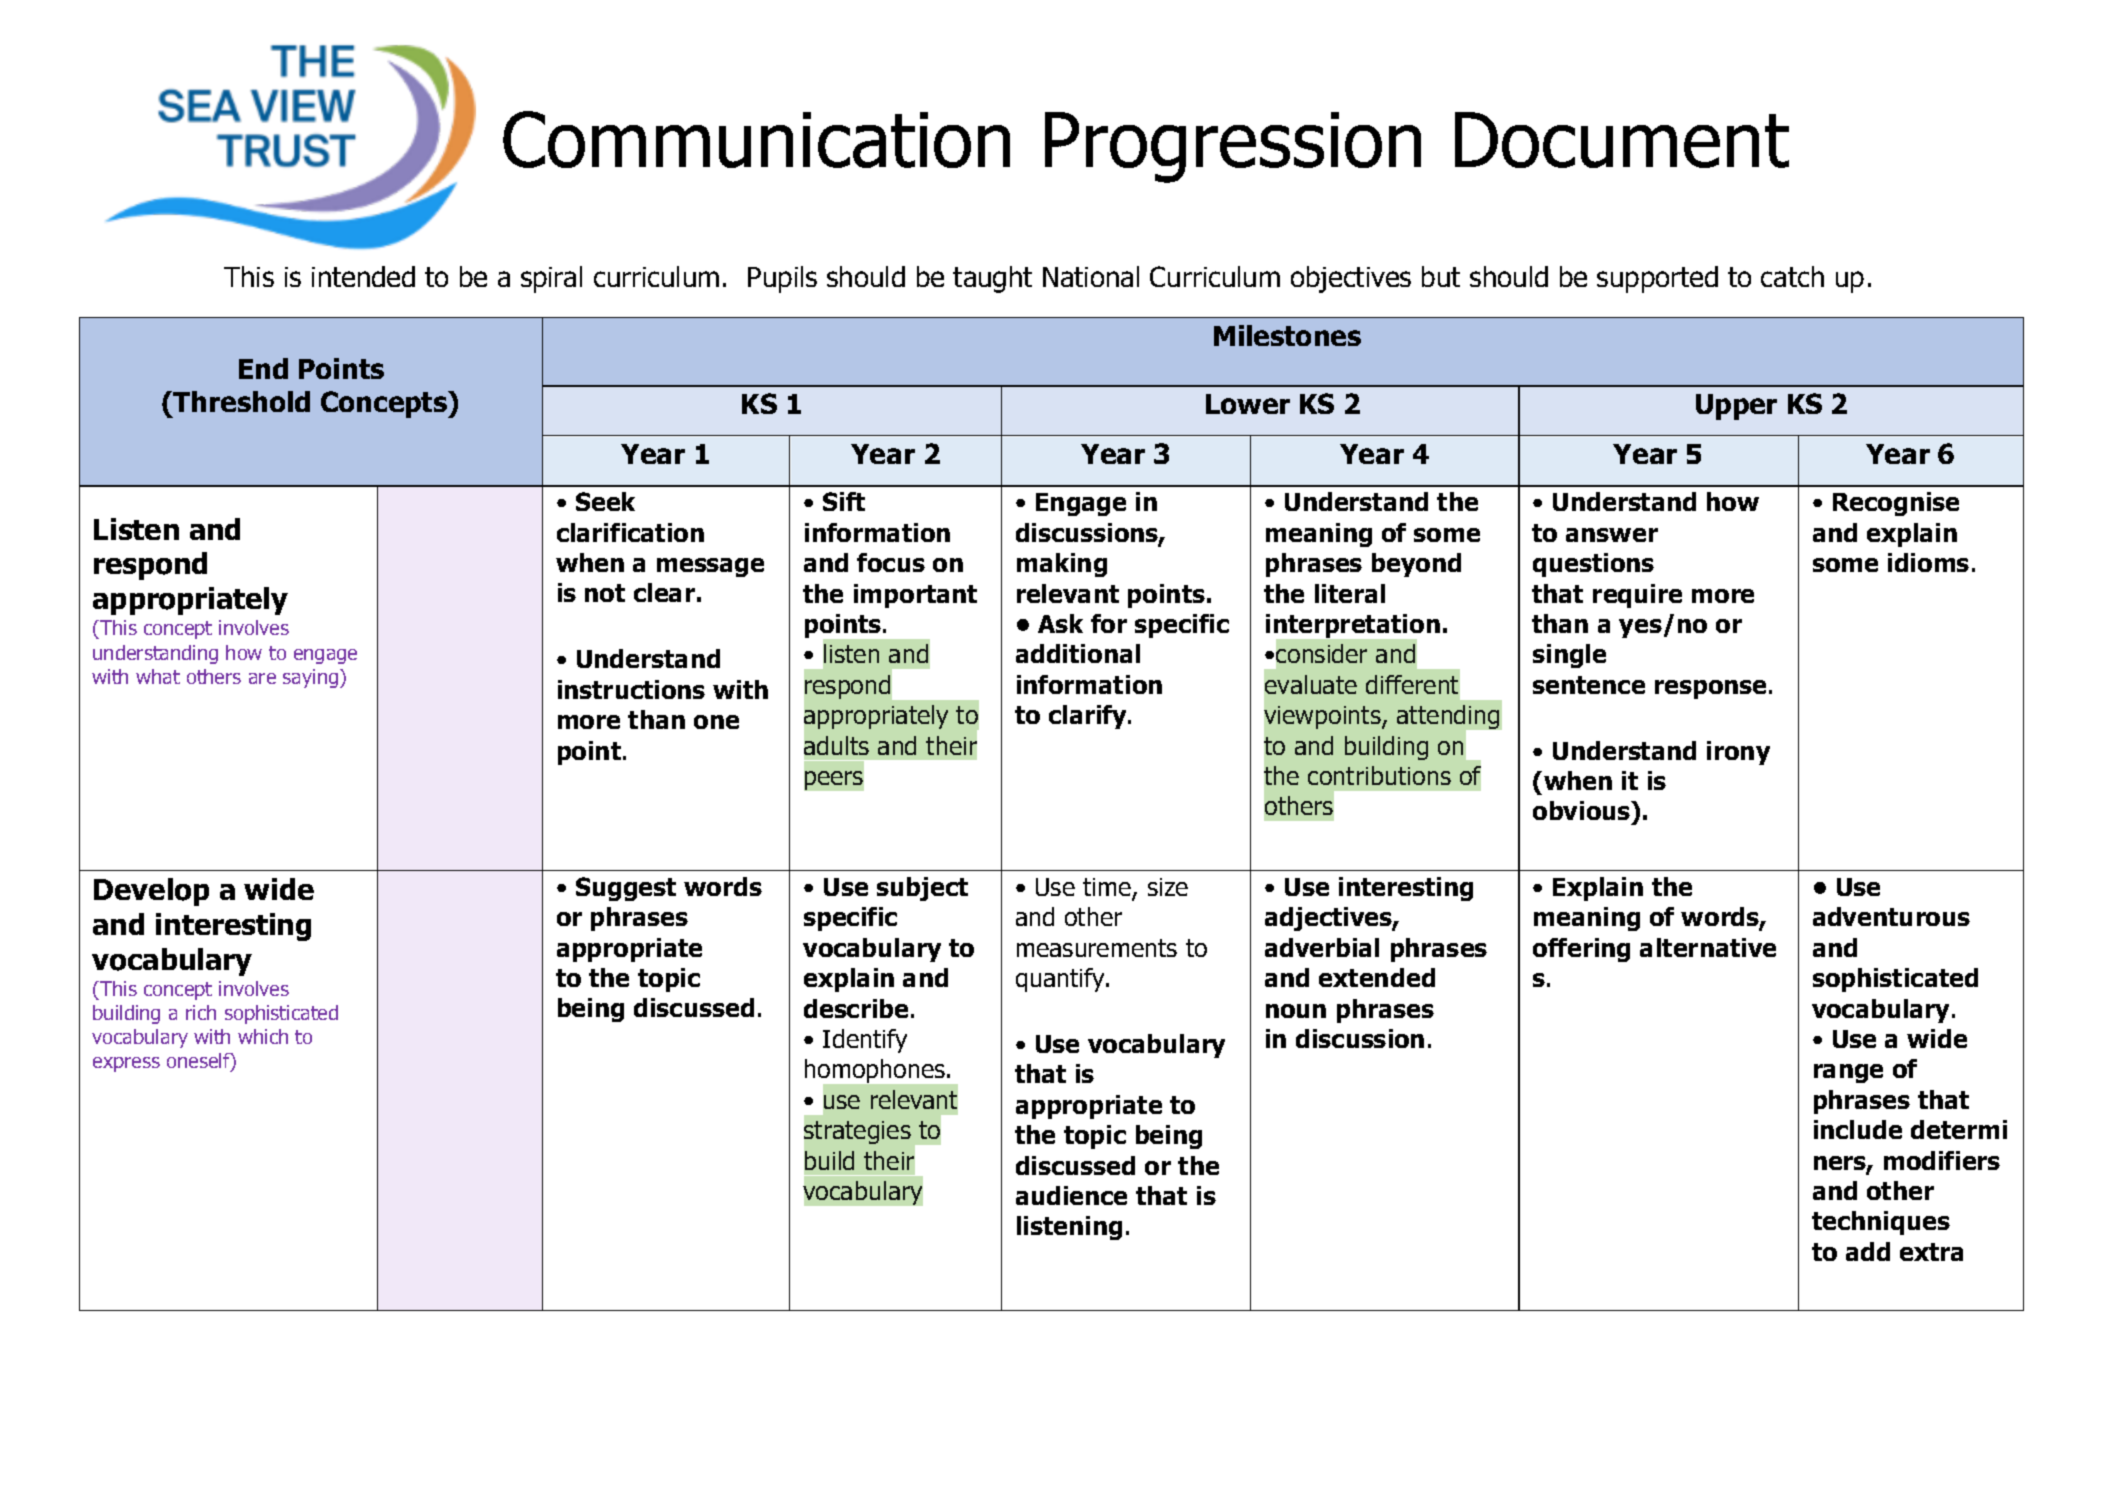 This document has width=2119, height=1499. What do you see at coordinates (1108, 888) in the document?
I see `time` at bounding box center [1108, 888].
